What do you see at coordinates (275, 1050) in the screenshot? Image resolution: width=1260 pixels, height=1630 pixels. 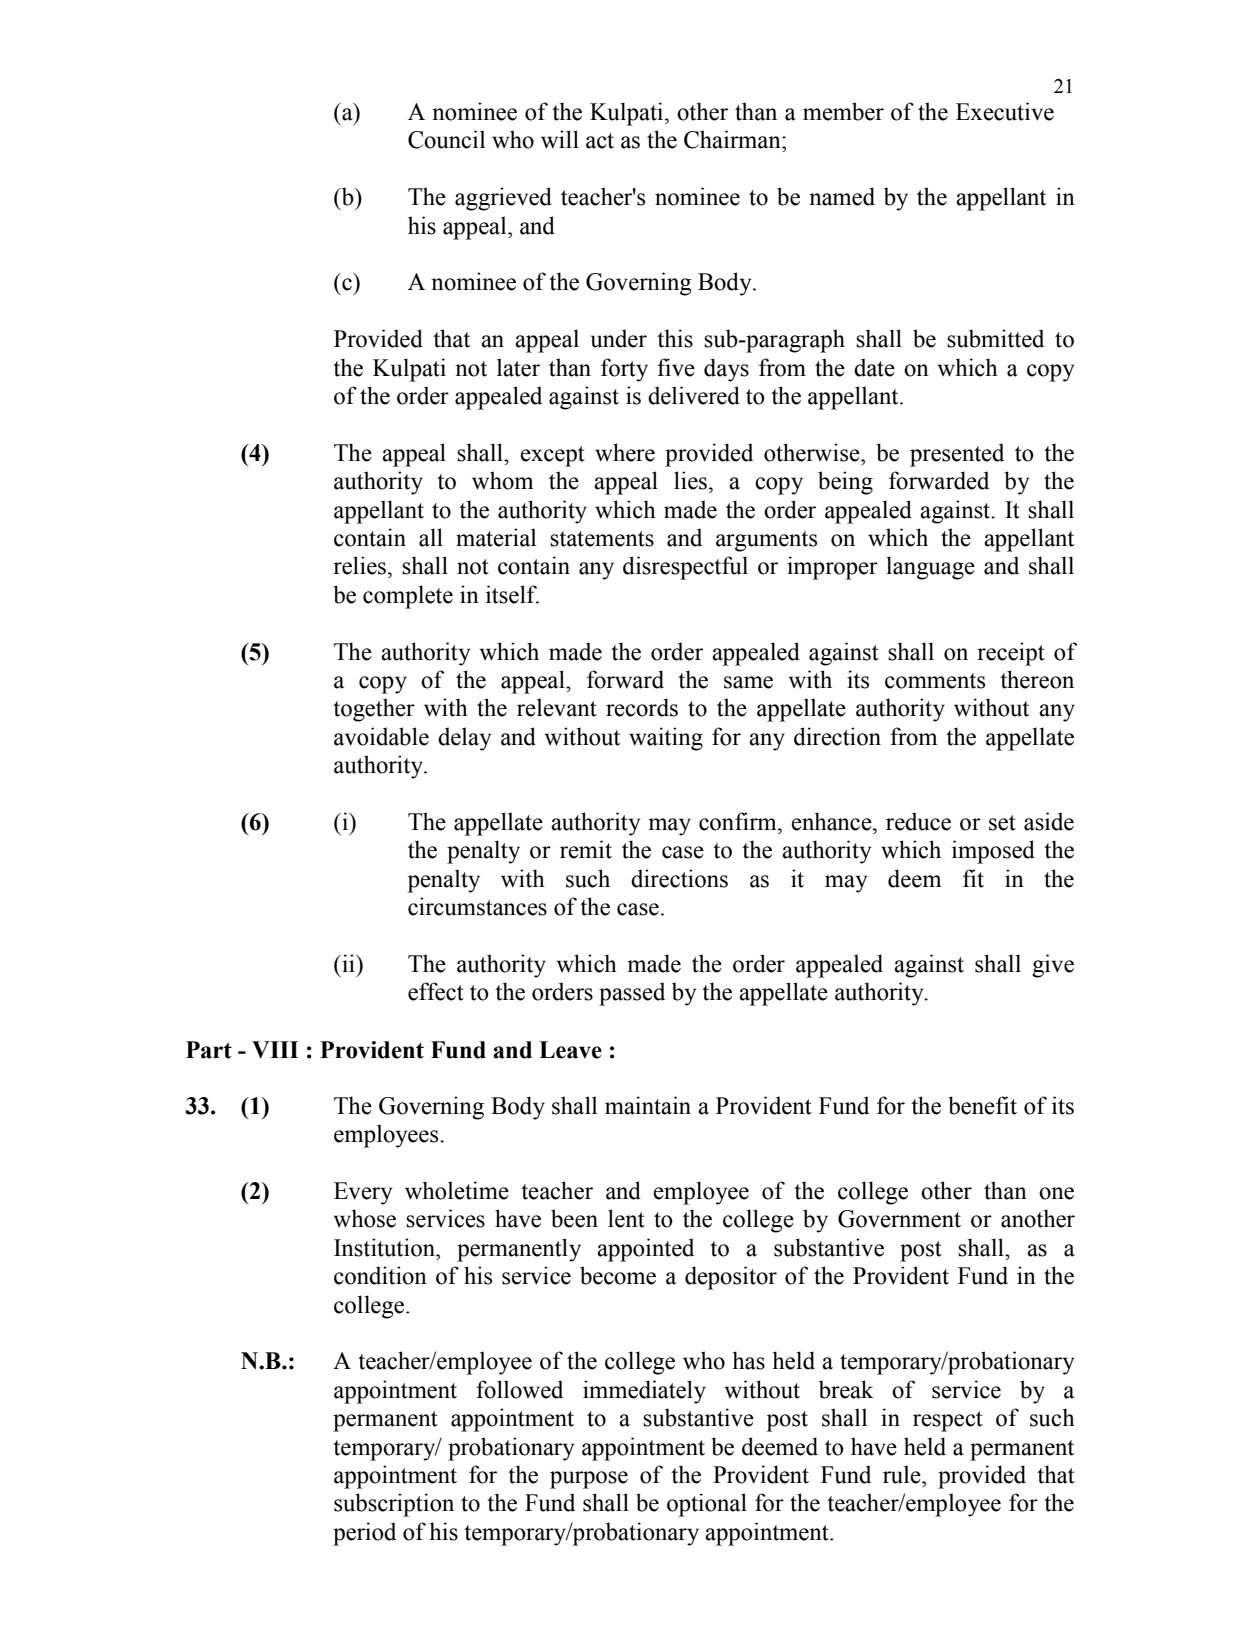 I see `VIII` at bounding box center [275, 1050].
